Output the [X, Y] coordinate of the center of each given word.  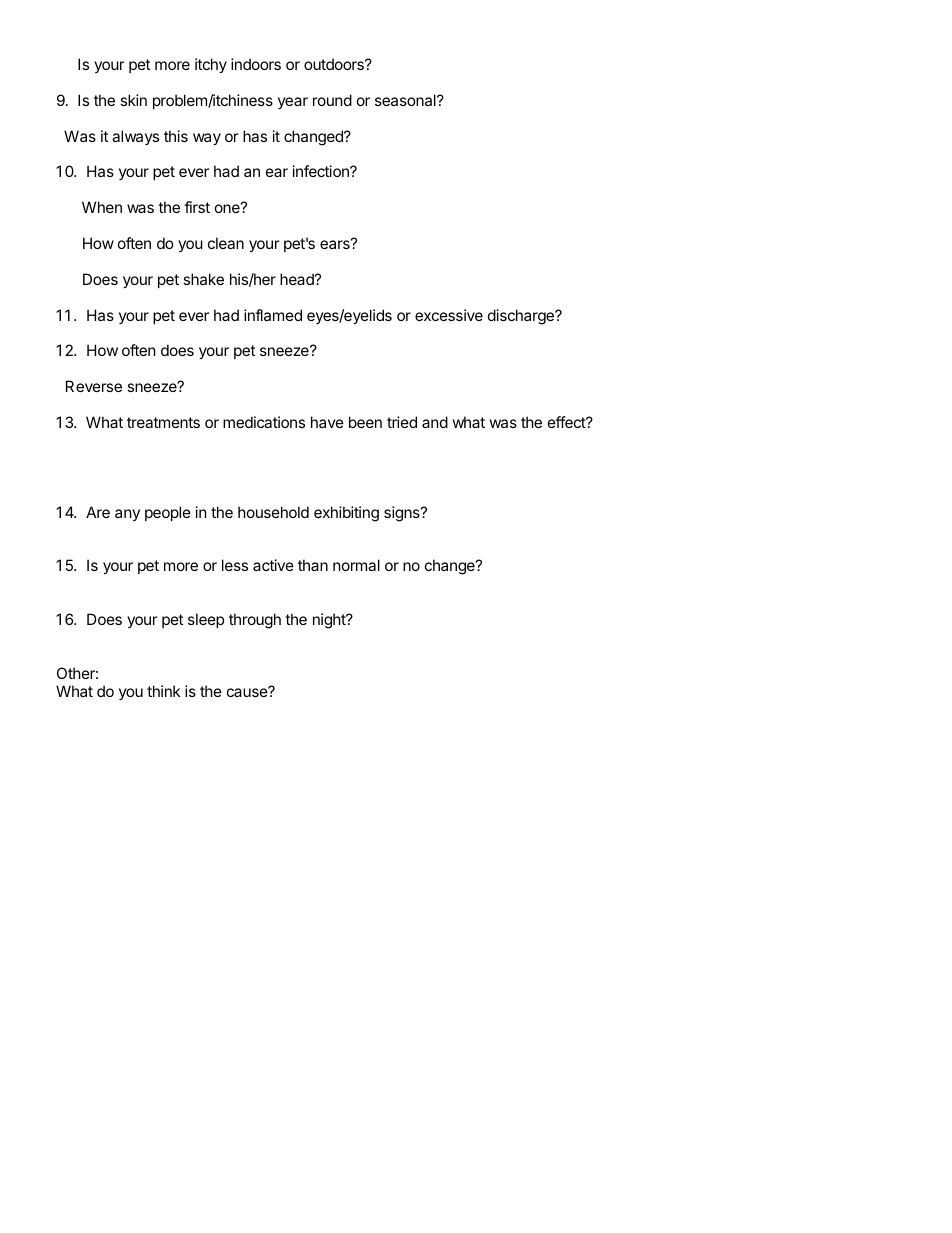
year [293, 103]
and [435, 422]
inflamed [273, 315]
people [168, 513]
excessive [449, 315]
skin [133, 100]
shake [203, 279]
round [332, 100]
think [163, 691]
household [273, 512]
